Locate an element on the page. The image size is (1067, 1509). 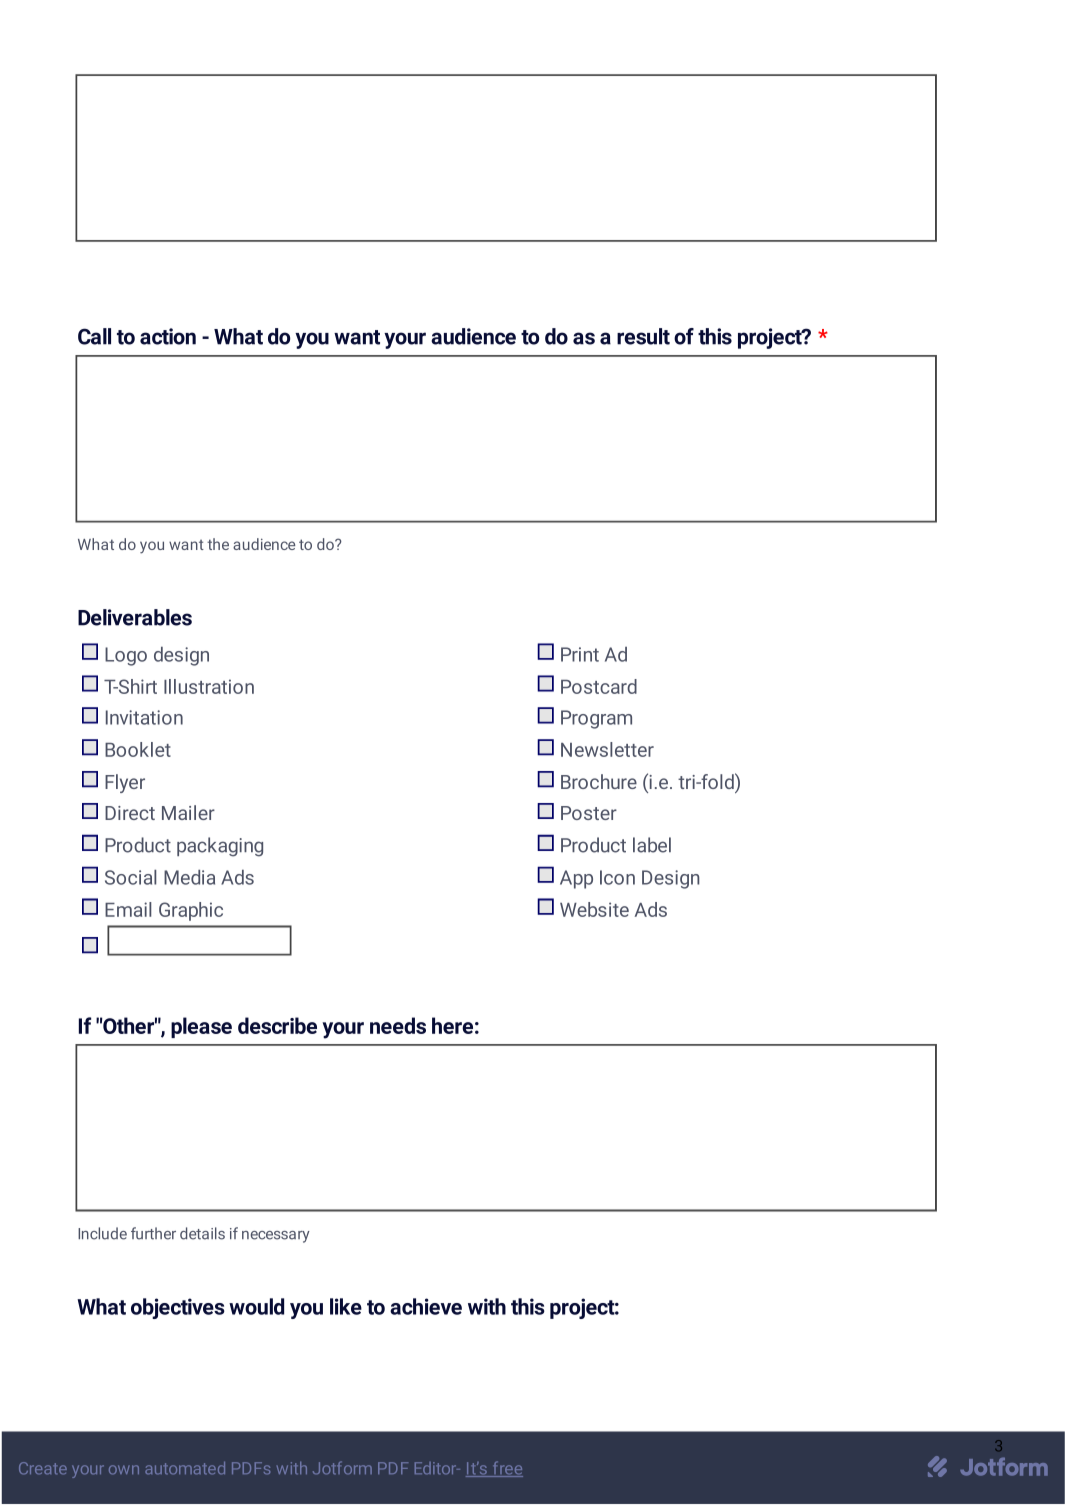
action is located at coordinates (168, 336).
